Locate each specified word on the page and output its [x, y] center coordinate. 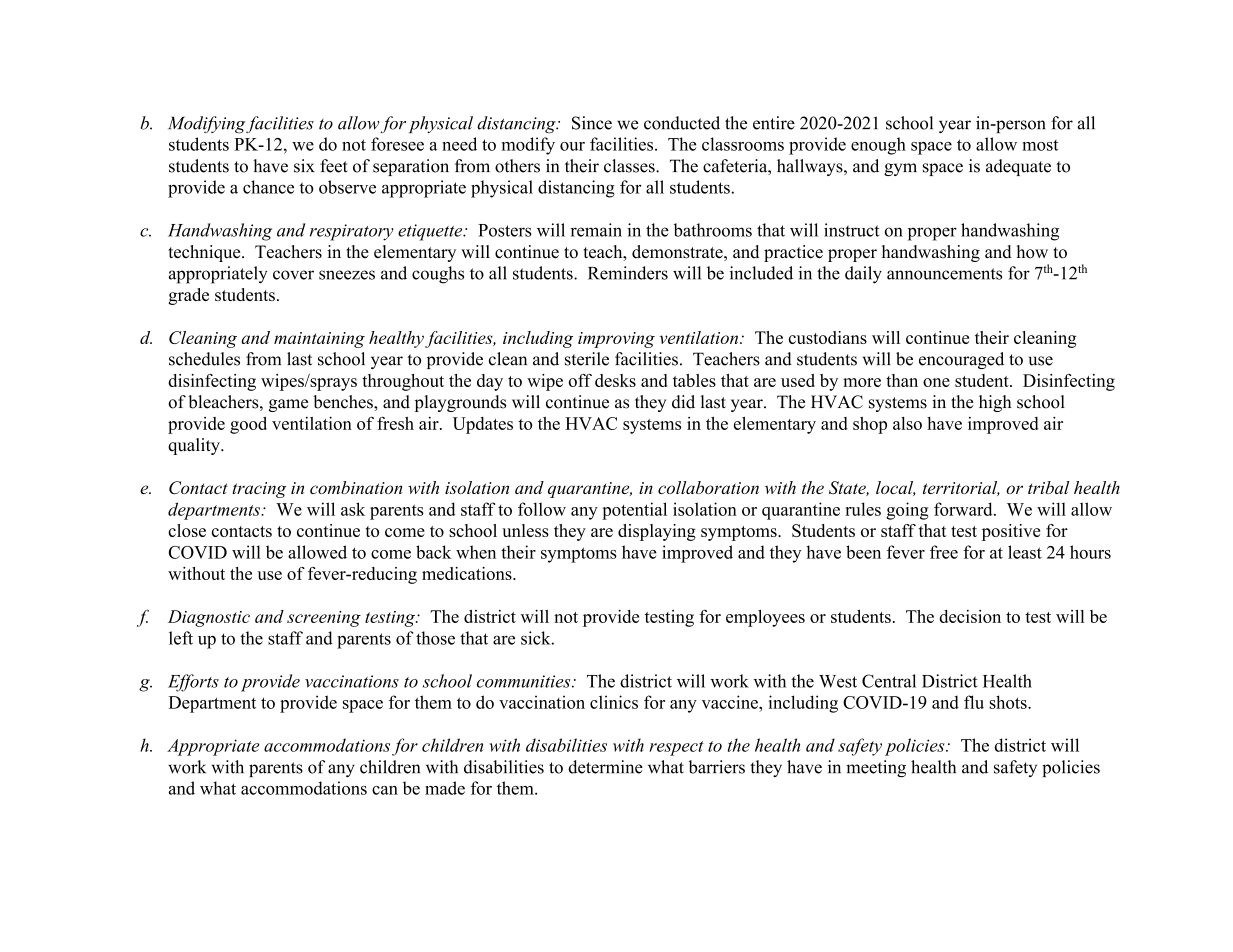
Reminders [628, 273]
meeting [876, 769]
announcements [944, 274]
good [248, 425]
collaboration [708, 487]
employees [765, 618]
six [304, 166]
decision [970, 616]
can [385, 790]
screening [324, 619]
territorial [961, 488]
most [1040, 145]
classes [630, 166]
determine [605, 767]
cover [293, 275]
